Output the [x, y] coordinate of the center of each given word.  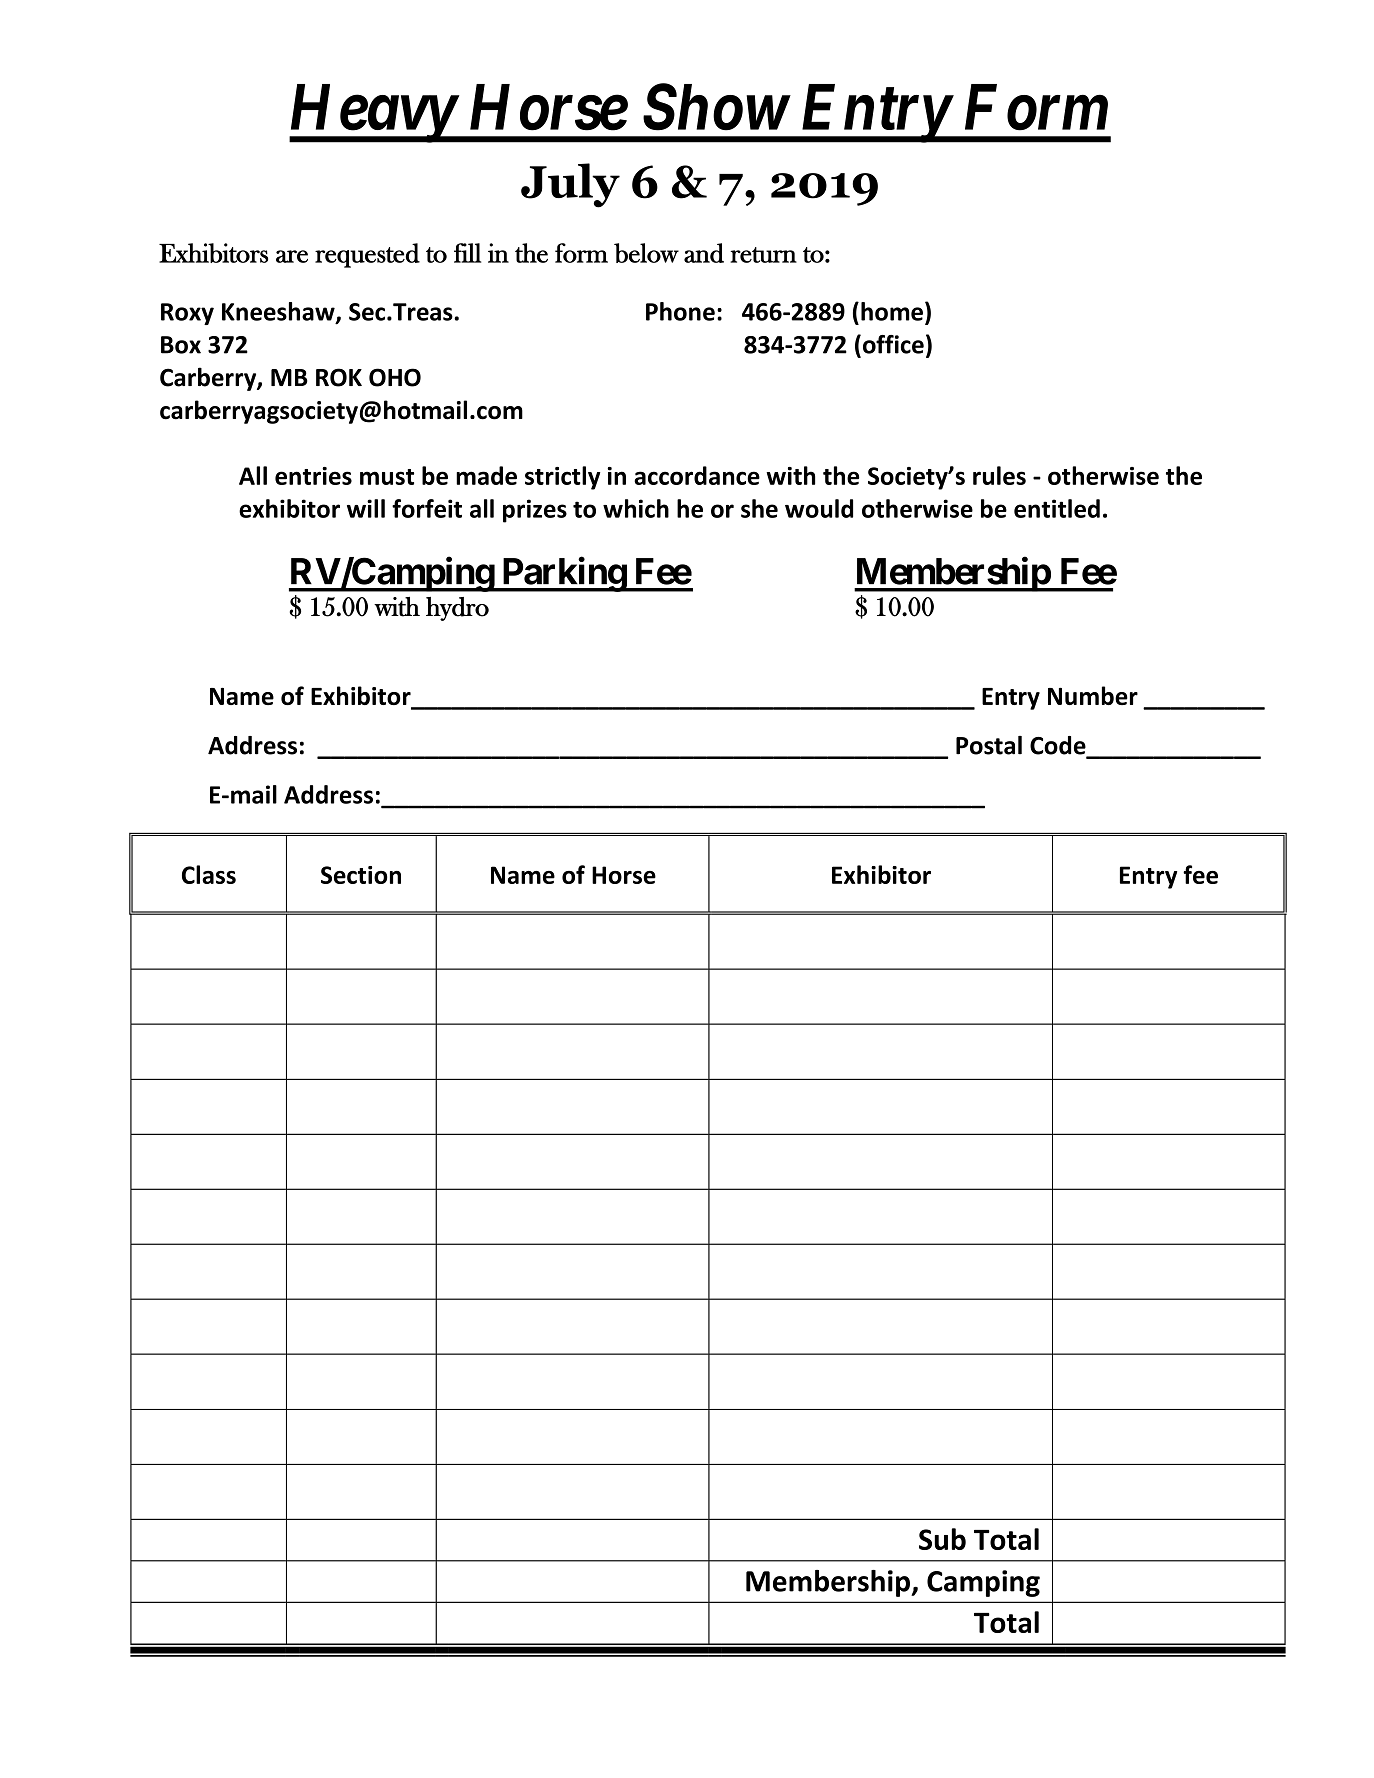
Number [1093, 695]
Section [361, 875]
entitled [1057, 508]
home [892, 311]
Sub [942, 1539]
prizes [535, 511]
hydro [457, 609]
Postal [989, 745]
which [636, 508]
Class [209, 874]
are [292, 256]
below [646, 253]
